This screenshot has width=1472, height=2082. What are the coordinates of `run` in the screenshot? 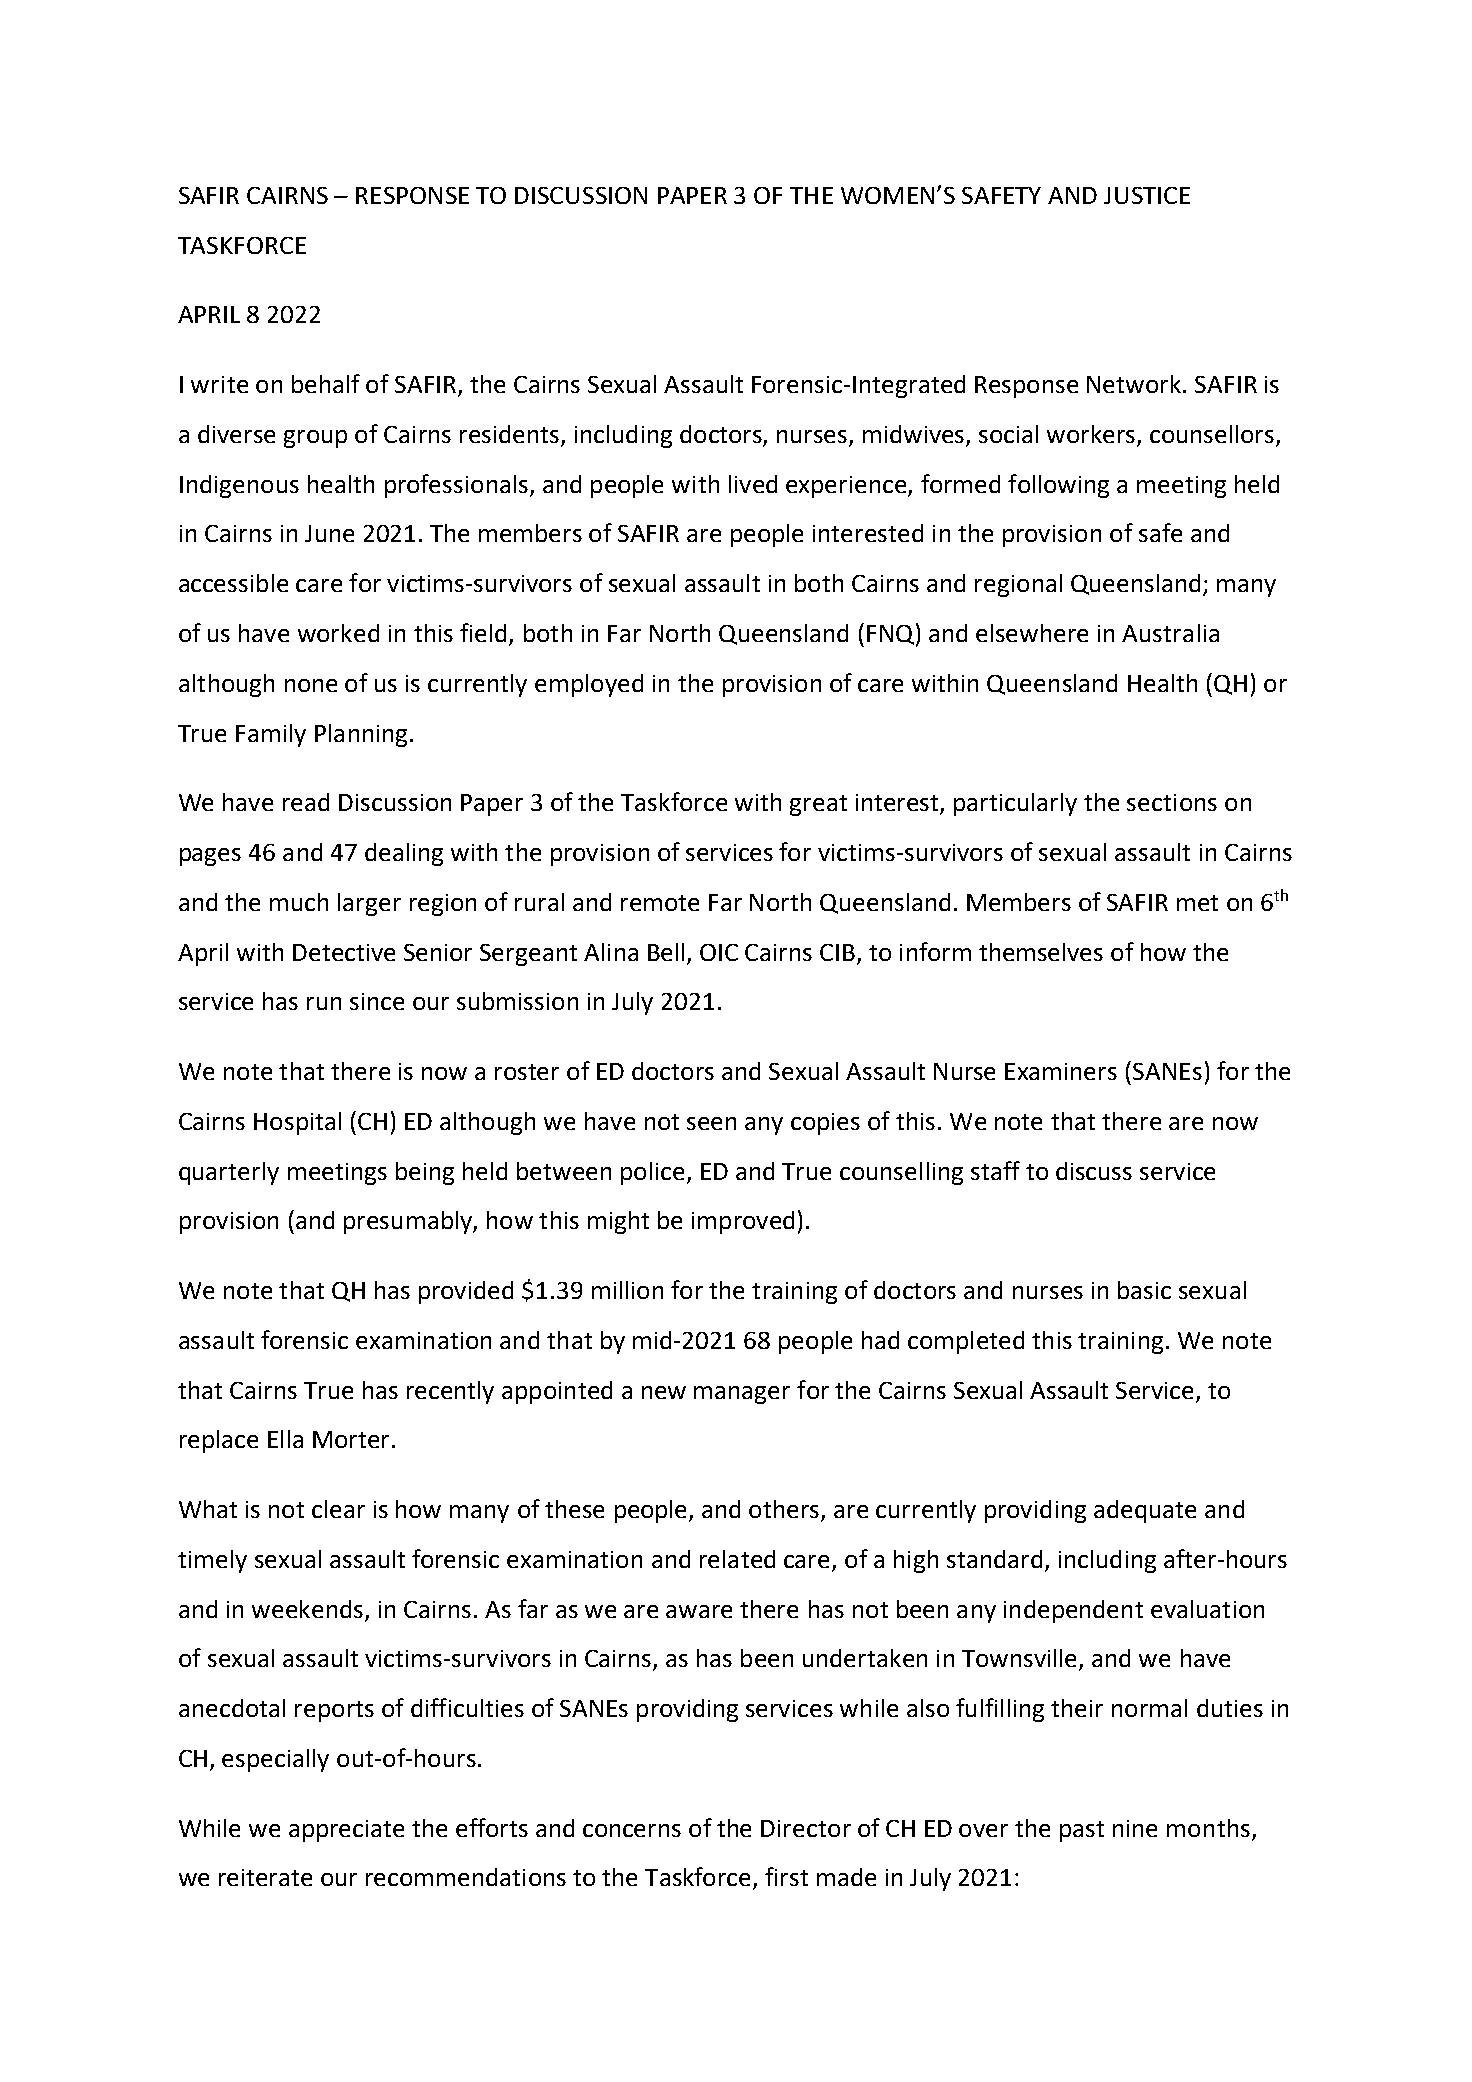 It's located at (324, 1003).
